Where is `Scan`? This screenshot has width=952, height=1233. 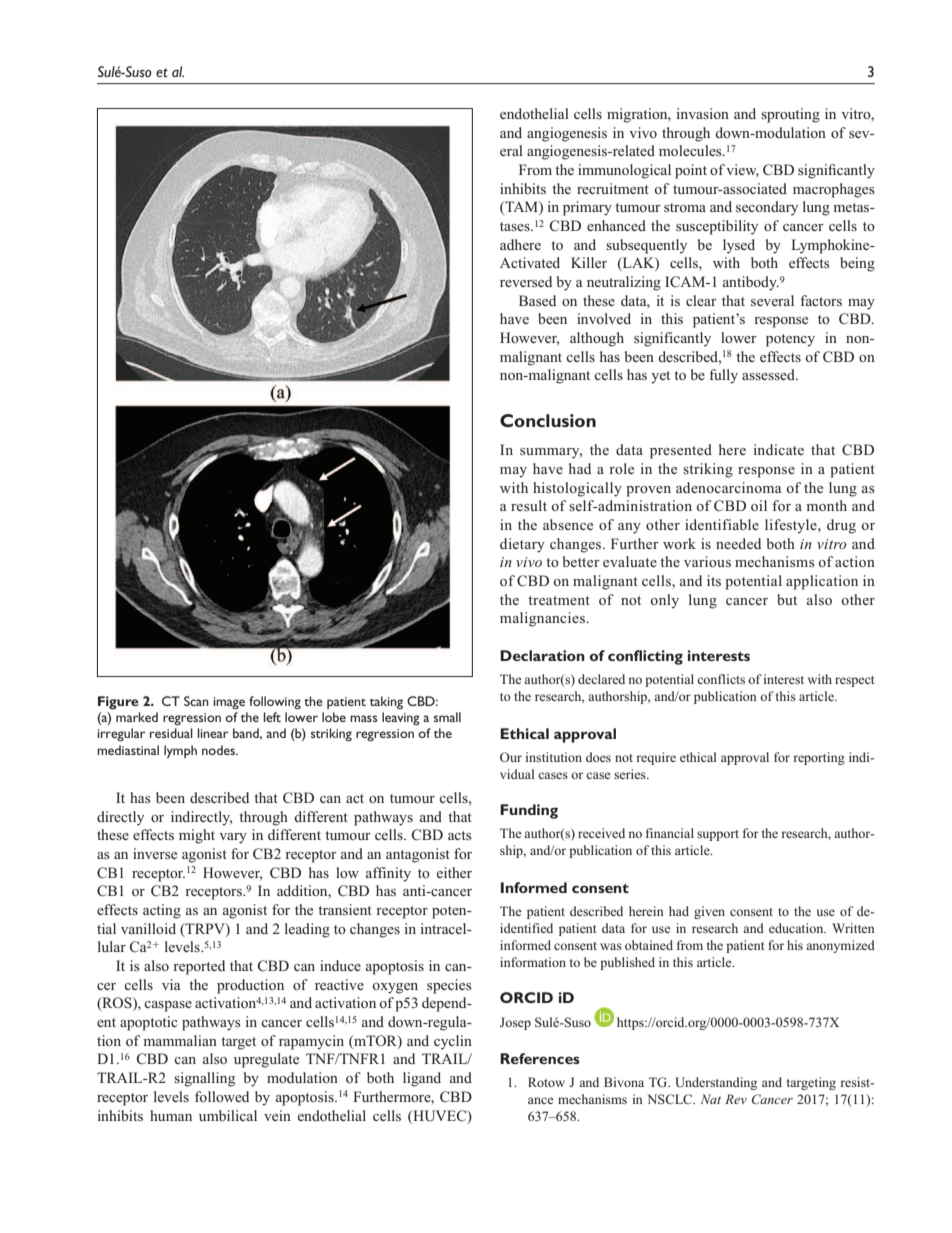 Scan is located at coordinates (196, 701).
